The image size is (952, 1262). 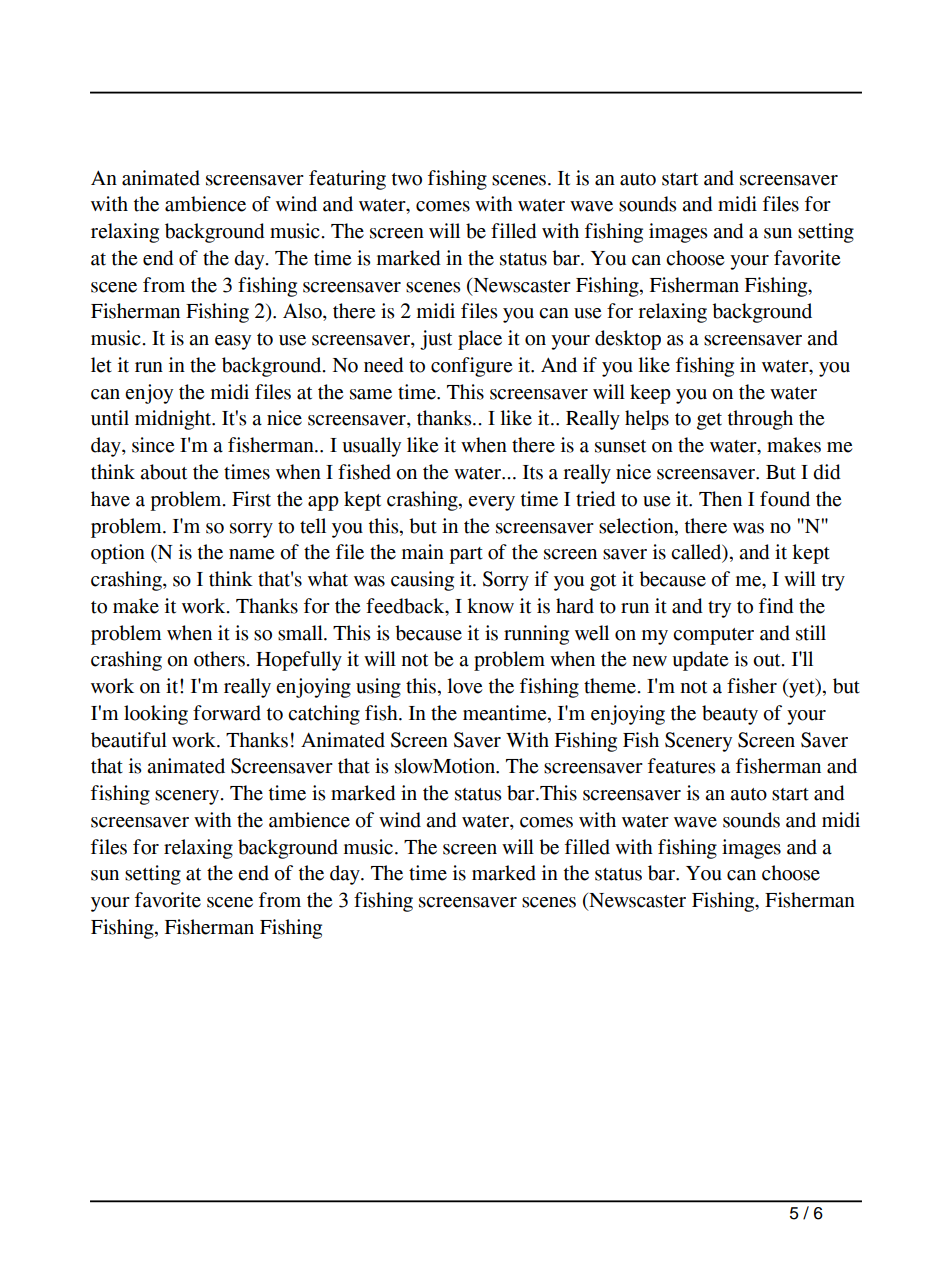 I want to click on beautiful, so click(x=129, y=740).
